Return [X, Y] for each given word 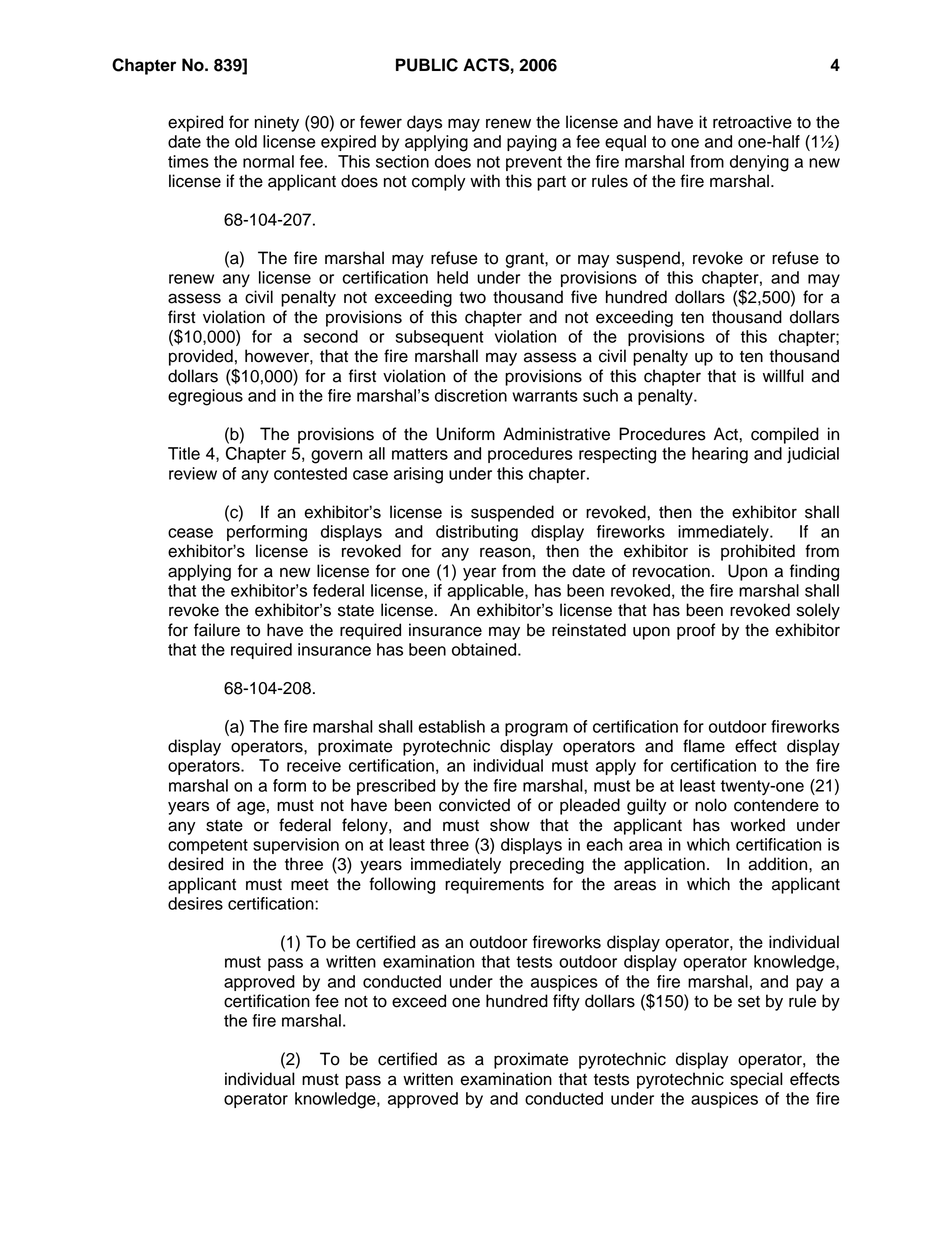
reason [506, 552]
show [510, 825]
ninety [277, 123]
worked [758, 825]
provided [201, 357]
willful [783, 376]
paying [532, 143]
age [251, 808]
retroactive [752, 122]
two [472, 298]
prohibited [758, 552]
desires [195, 903]
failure [217, 630]
